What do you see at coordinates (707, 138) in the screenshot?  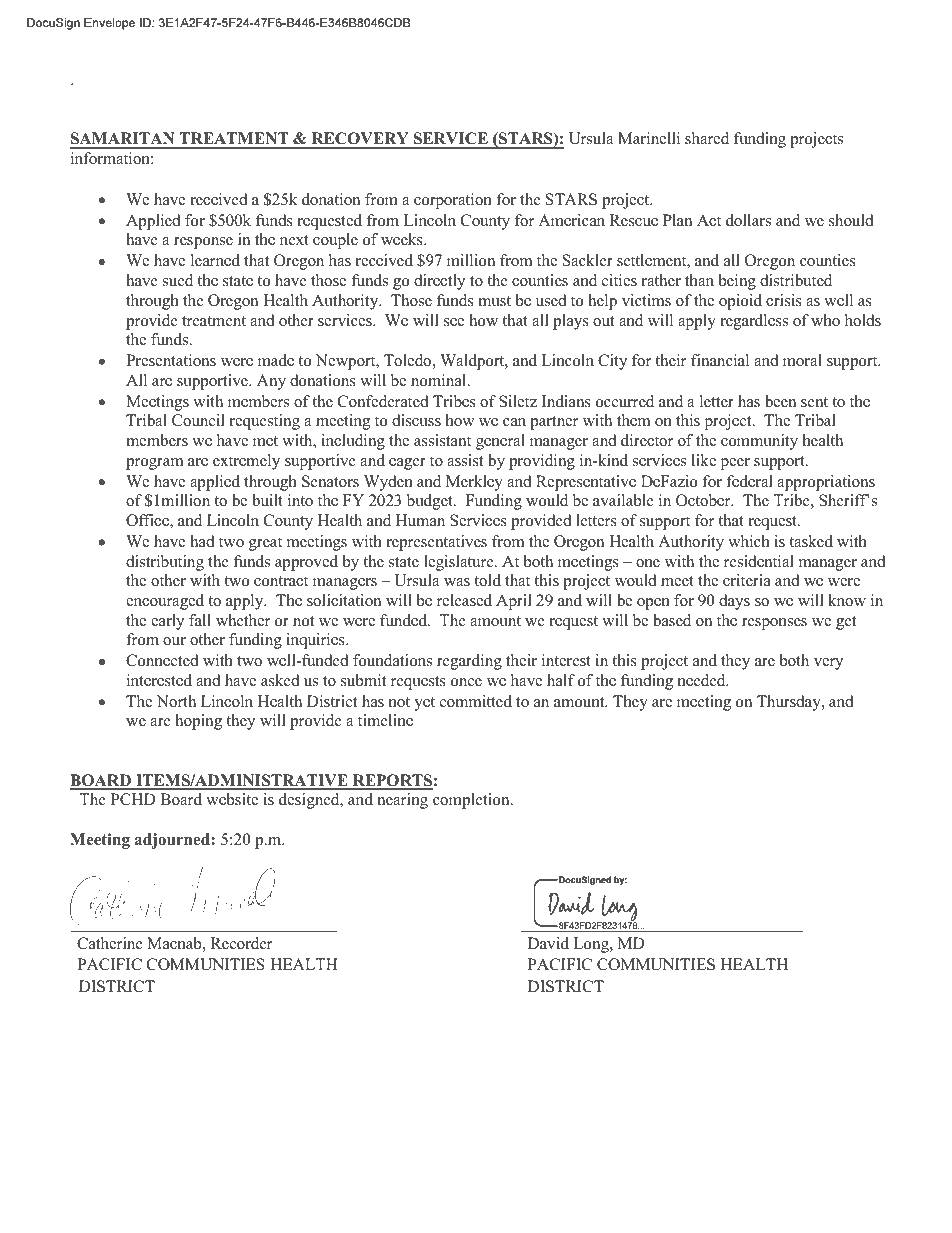 I see `shared` at bounding box center [707, 138].
